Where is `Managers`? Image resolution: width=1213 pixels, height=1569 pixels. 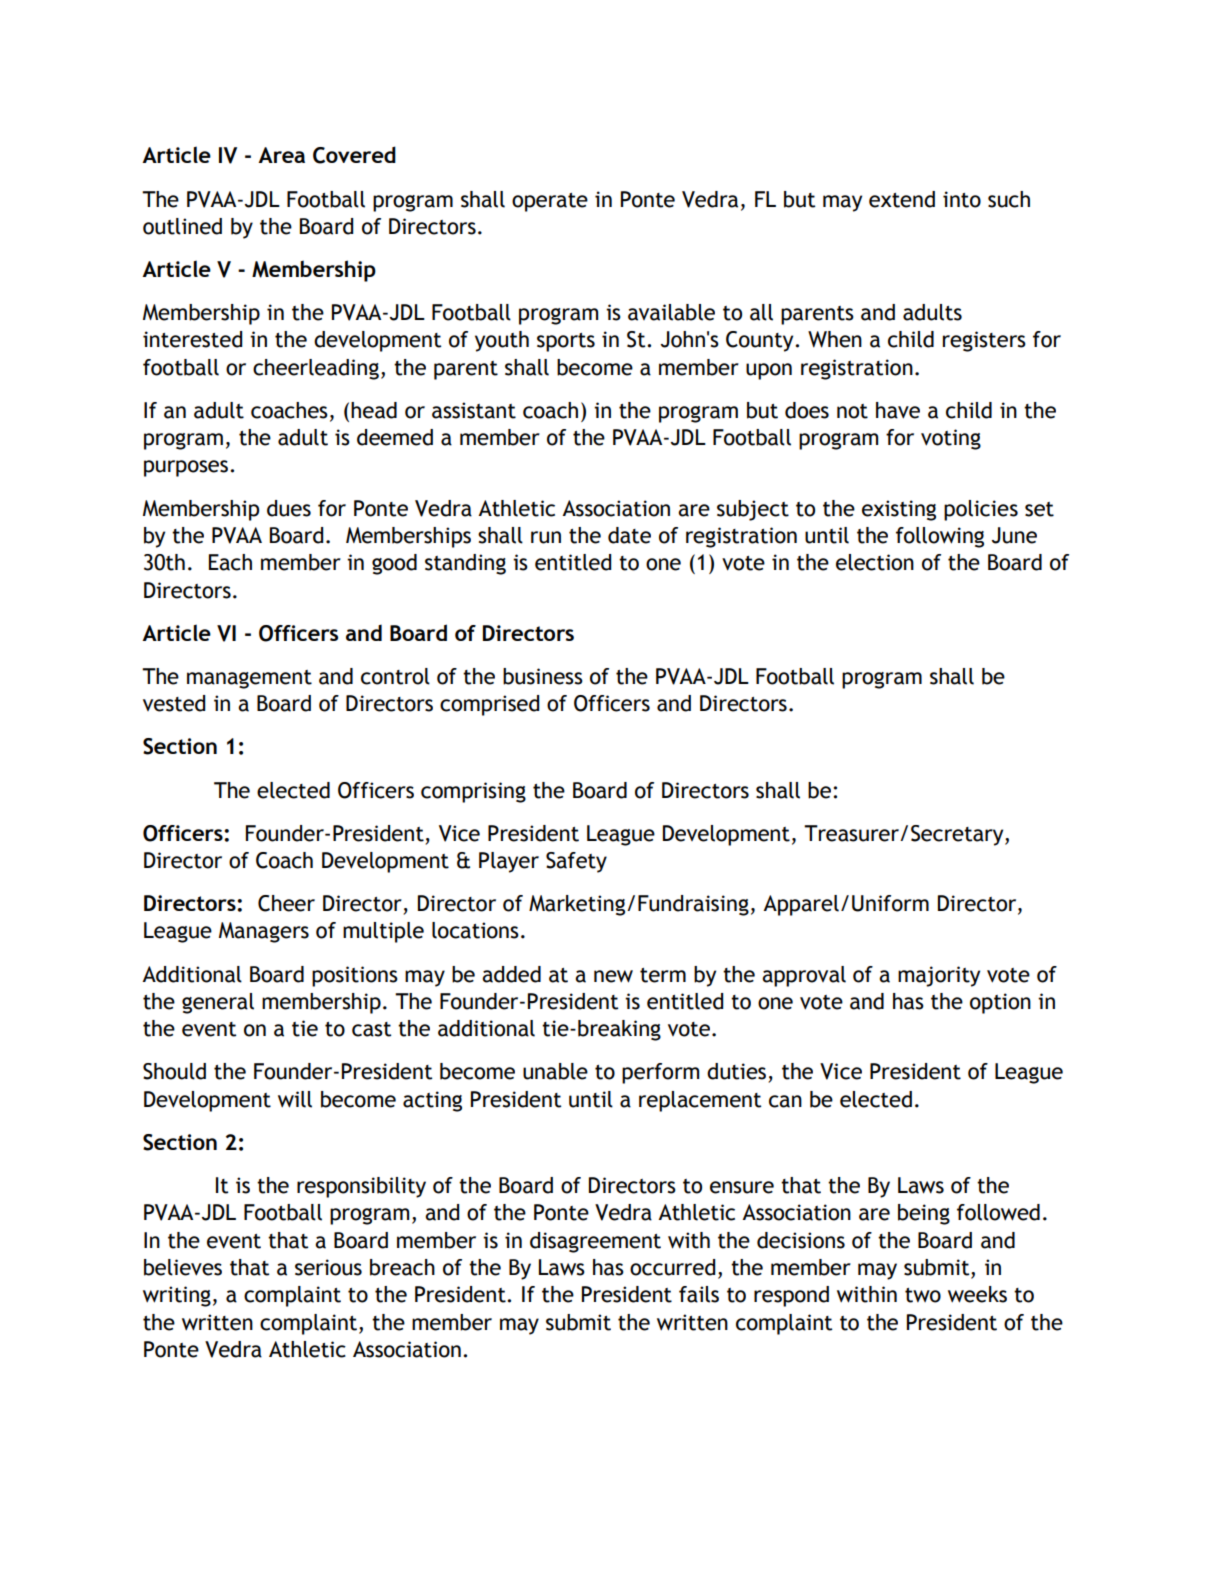 Managers is located at coordinates (264, 932).
